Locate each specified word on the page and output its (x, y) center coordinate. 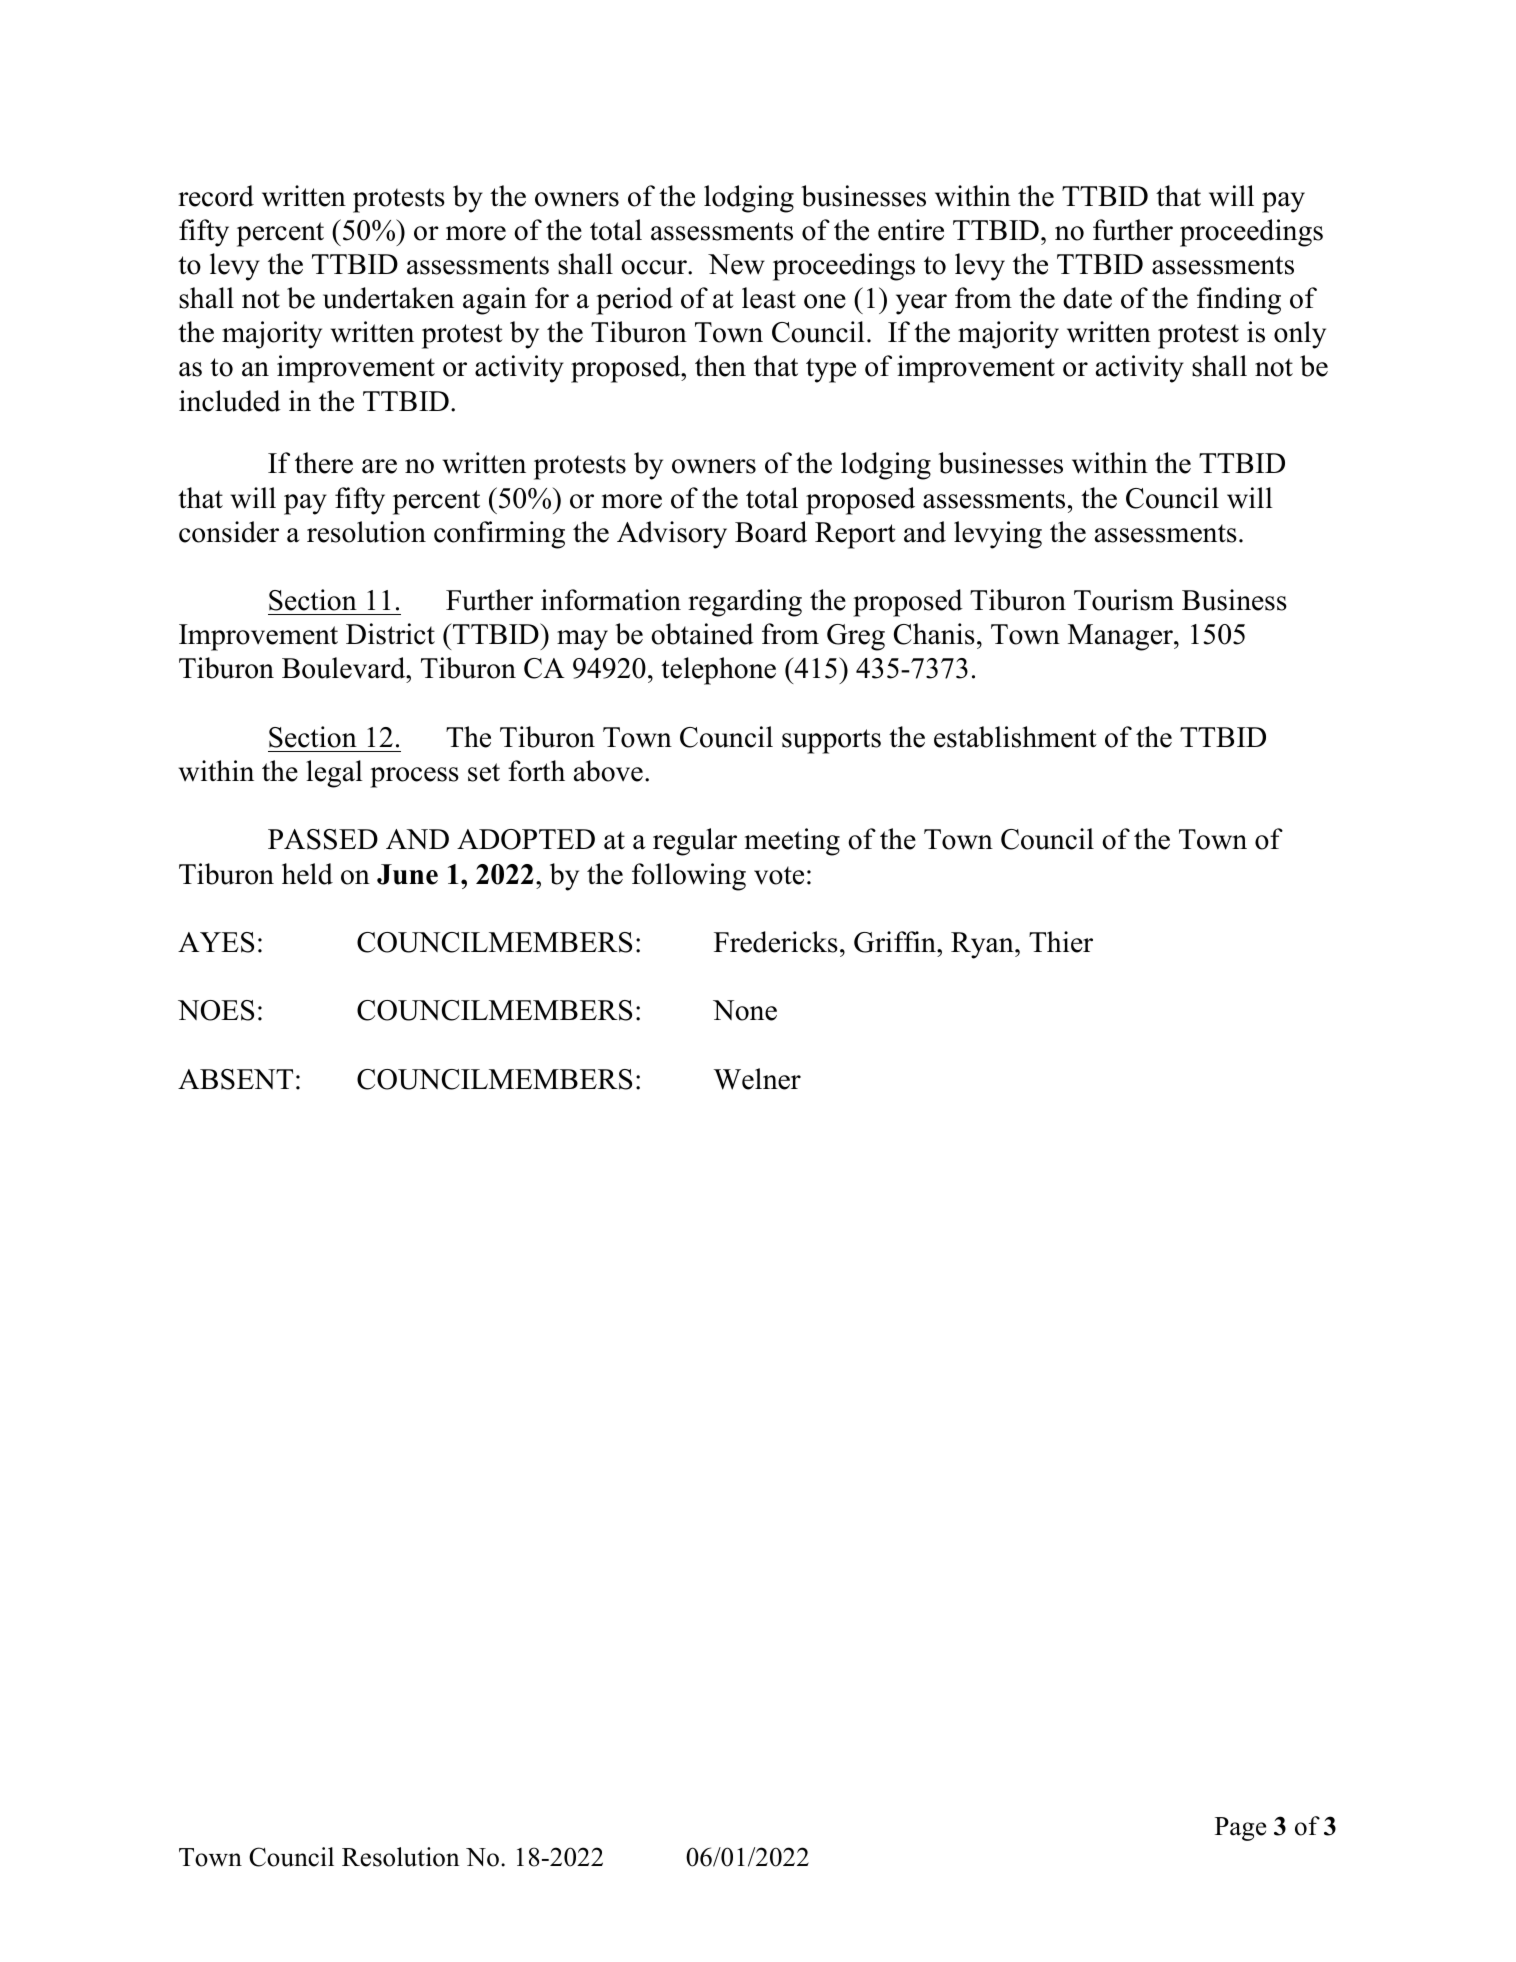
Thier (1061, 942)
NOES (216, 1010)
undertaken (388, 298)
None (745, 1010)
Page (1240, 1829)
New (736, 264)
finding (1239, 301)
